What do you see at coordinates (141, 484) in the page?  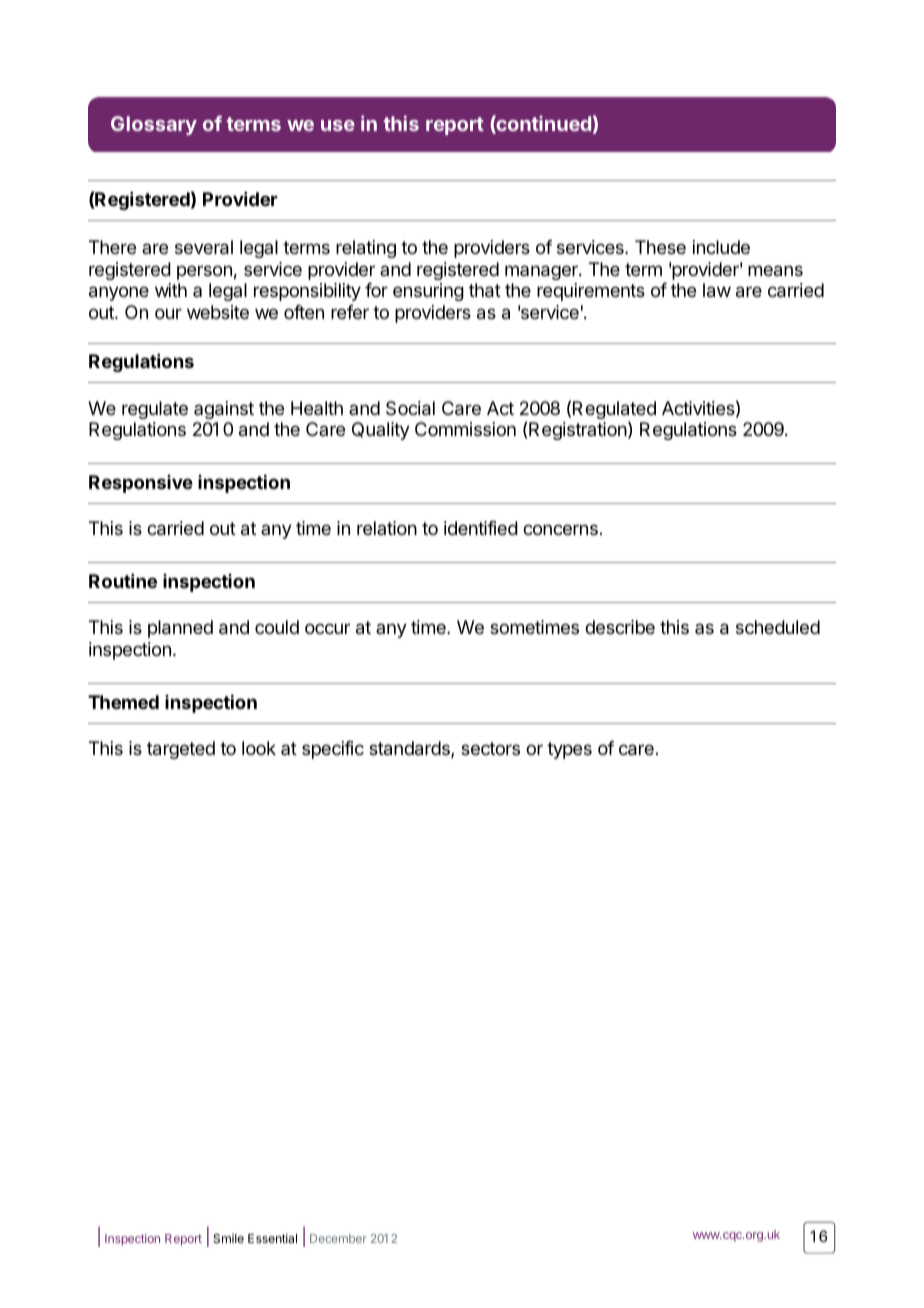 I see `Responsive` at bounding box center [141, 484].
